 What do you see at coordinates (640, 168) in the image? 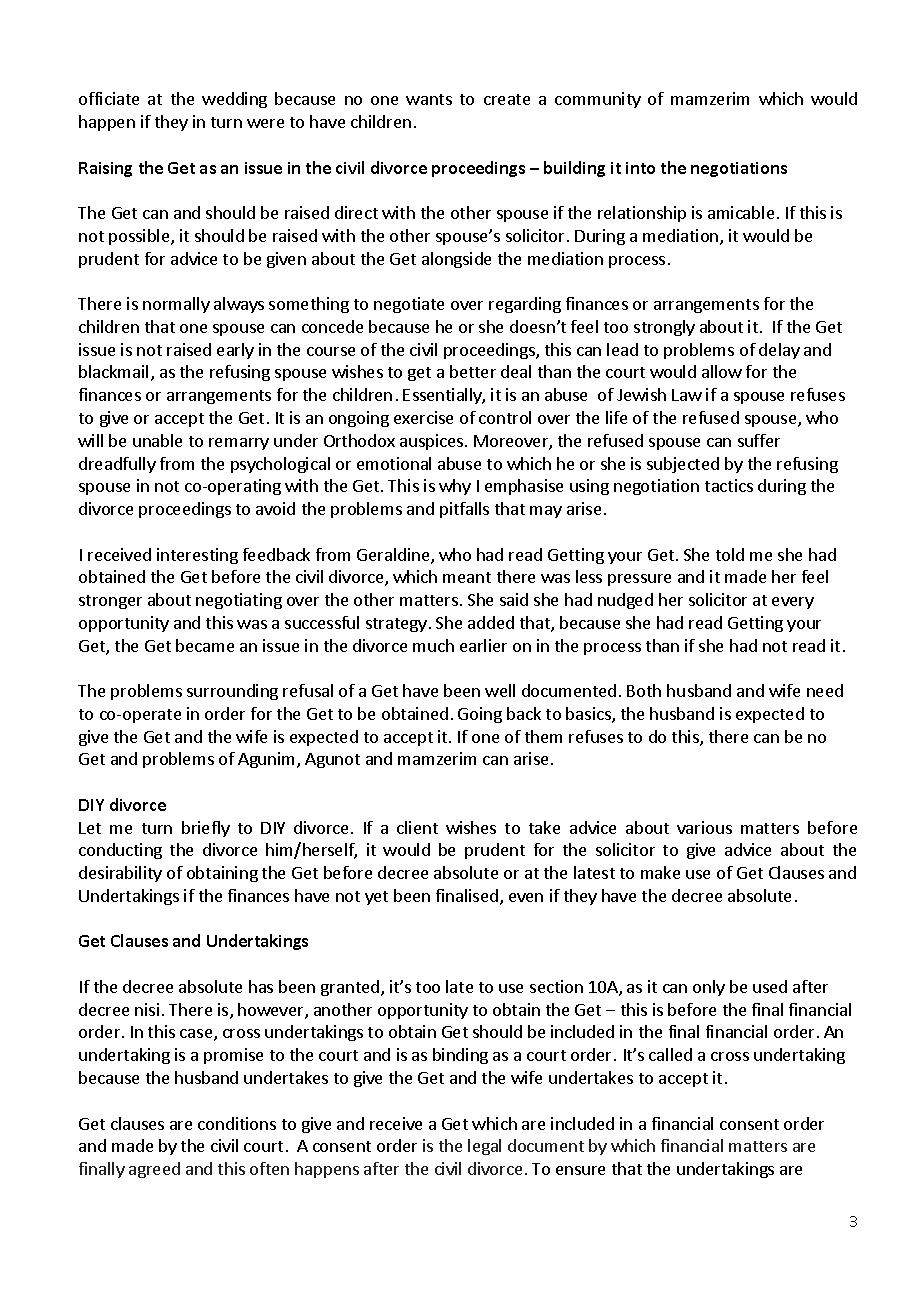
I see `into` at bounding box center [640, 168].
